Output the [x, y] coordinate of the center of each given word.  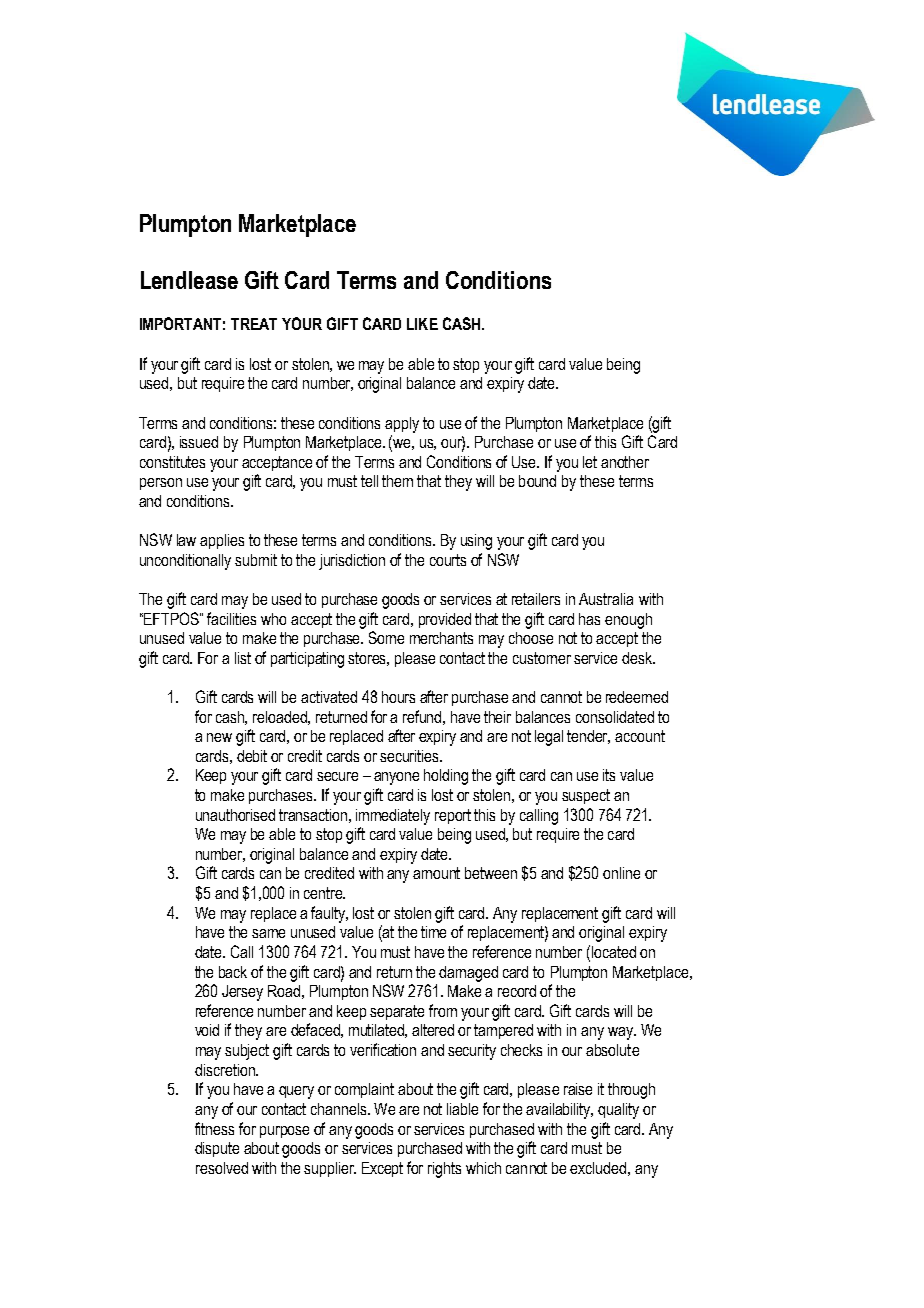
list [243, 658]
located [614, 952]
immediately [393, 817]
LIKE [422, 324]
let [590, 462]
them [397, 481]
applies [222, 541]
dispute [217, 1149]
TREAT [254, 324]
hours [398, 697]
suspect [586, 796]
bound [537, 481]
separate [397, 1012]
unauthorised [235, 815]
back [233, 972]
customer [542, 658]
